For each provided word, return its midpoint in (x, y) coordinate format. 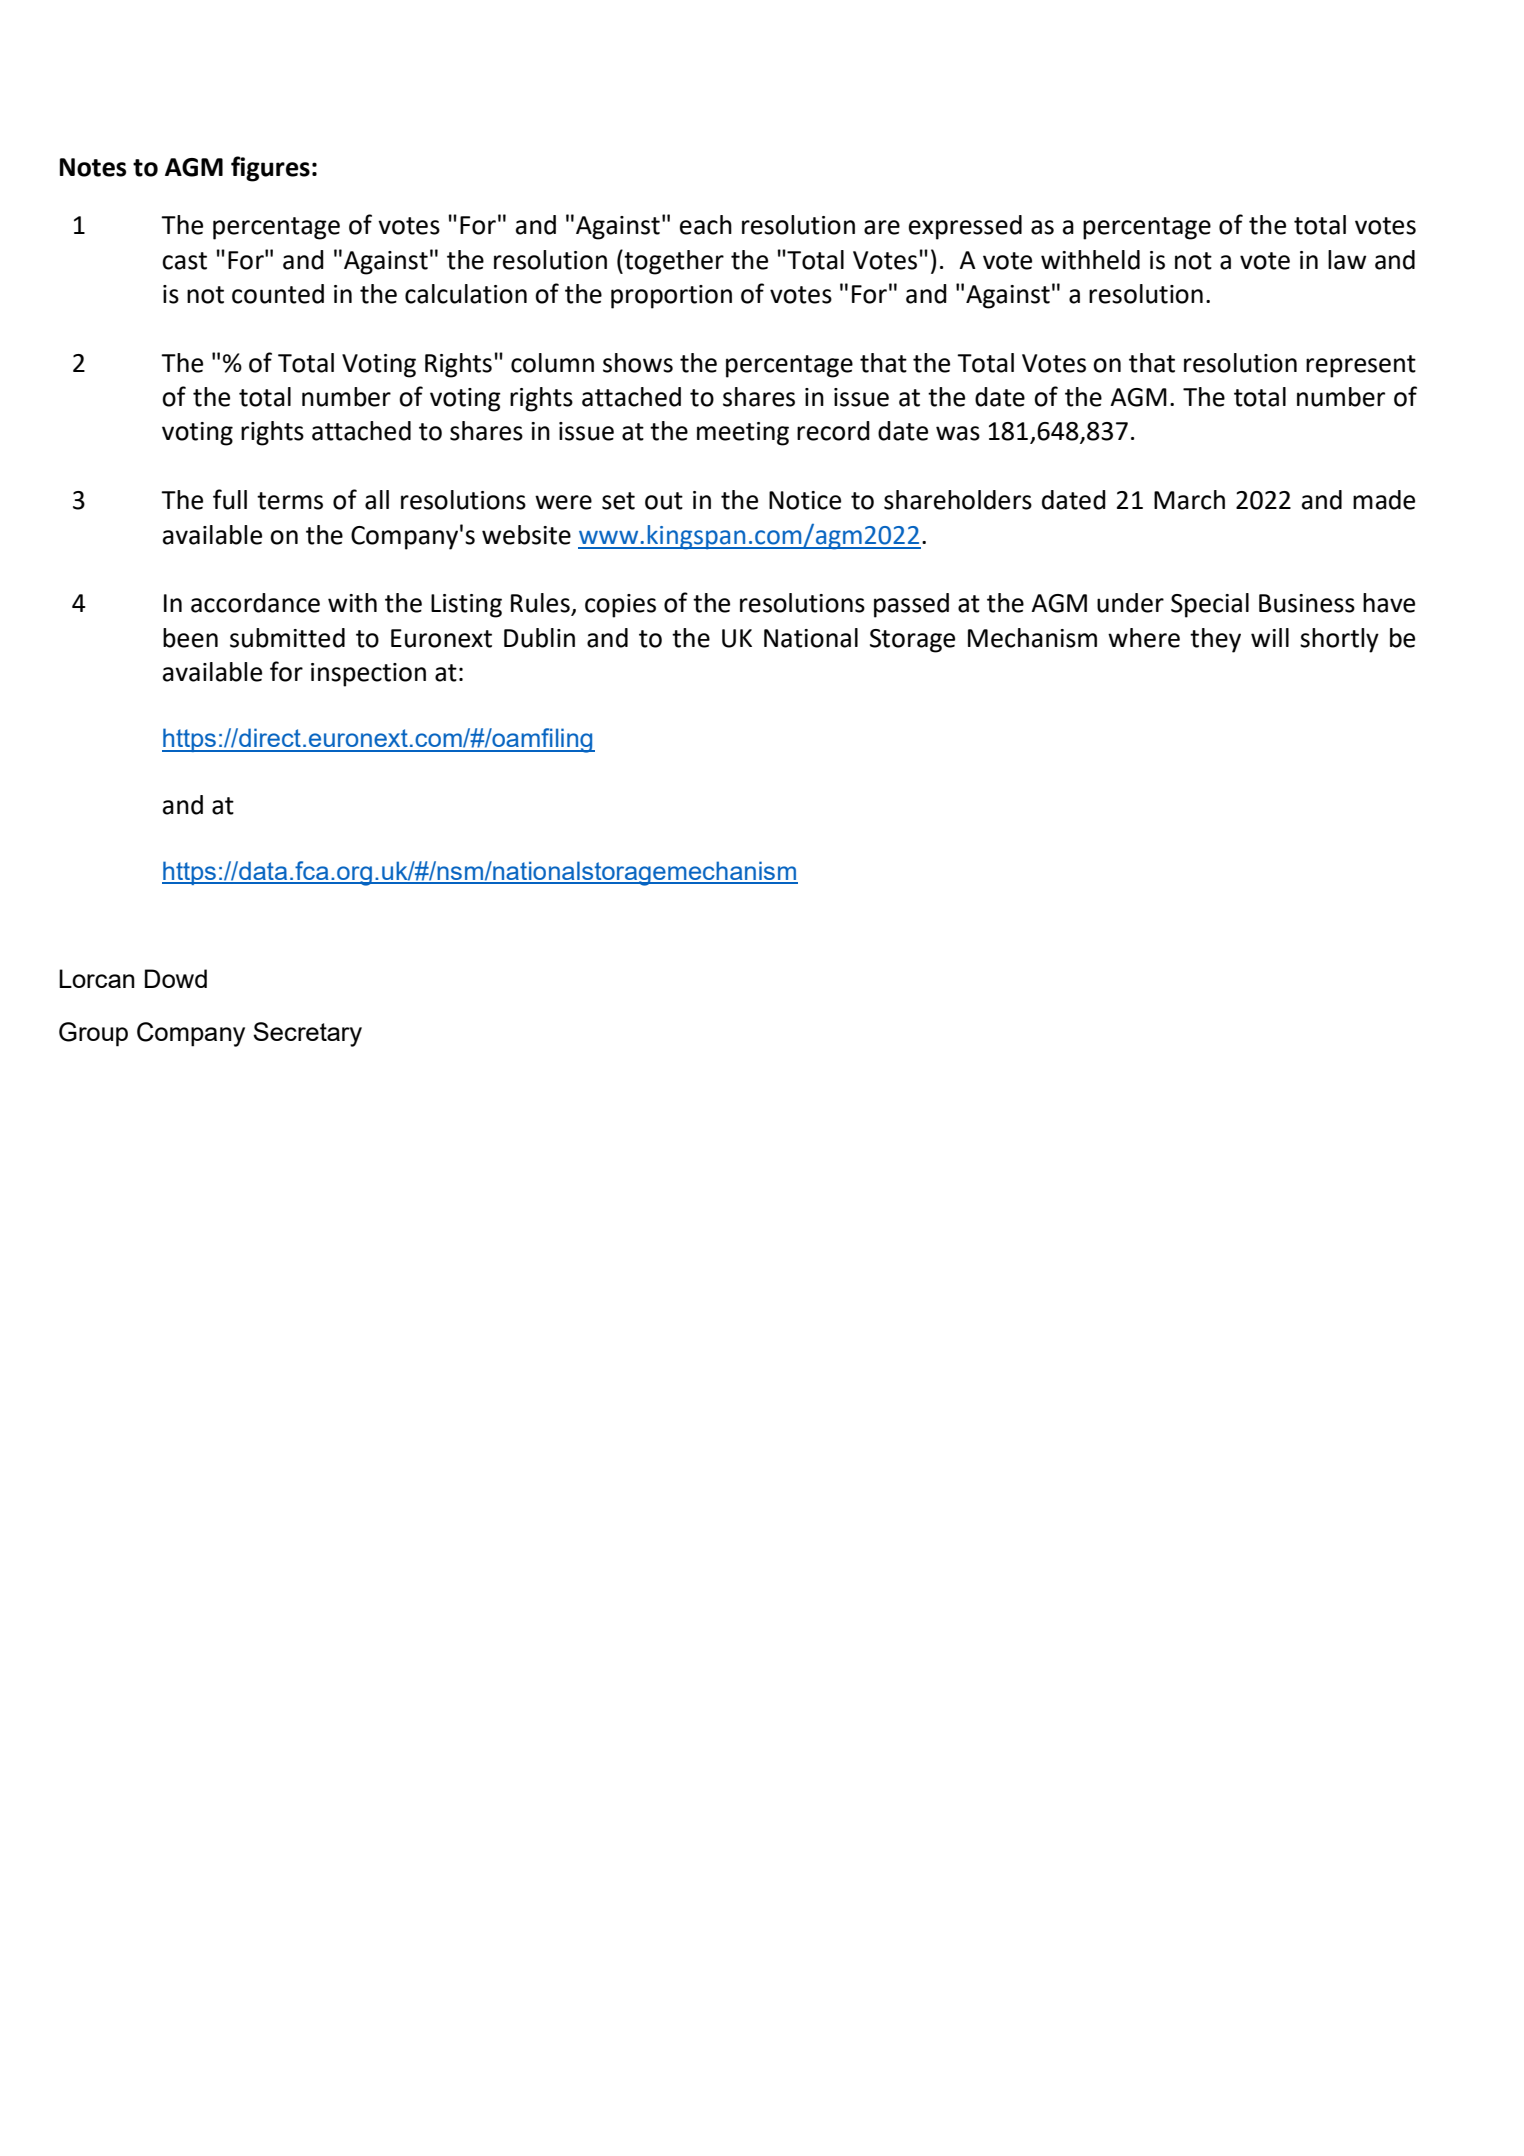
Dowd (176, 978)
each (706, 225)
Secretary (307, 1034)
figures (270, 169)
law (1347, 260)
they (1215, 640)
